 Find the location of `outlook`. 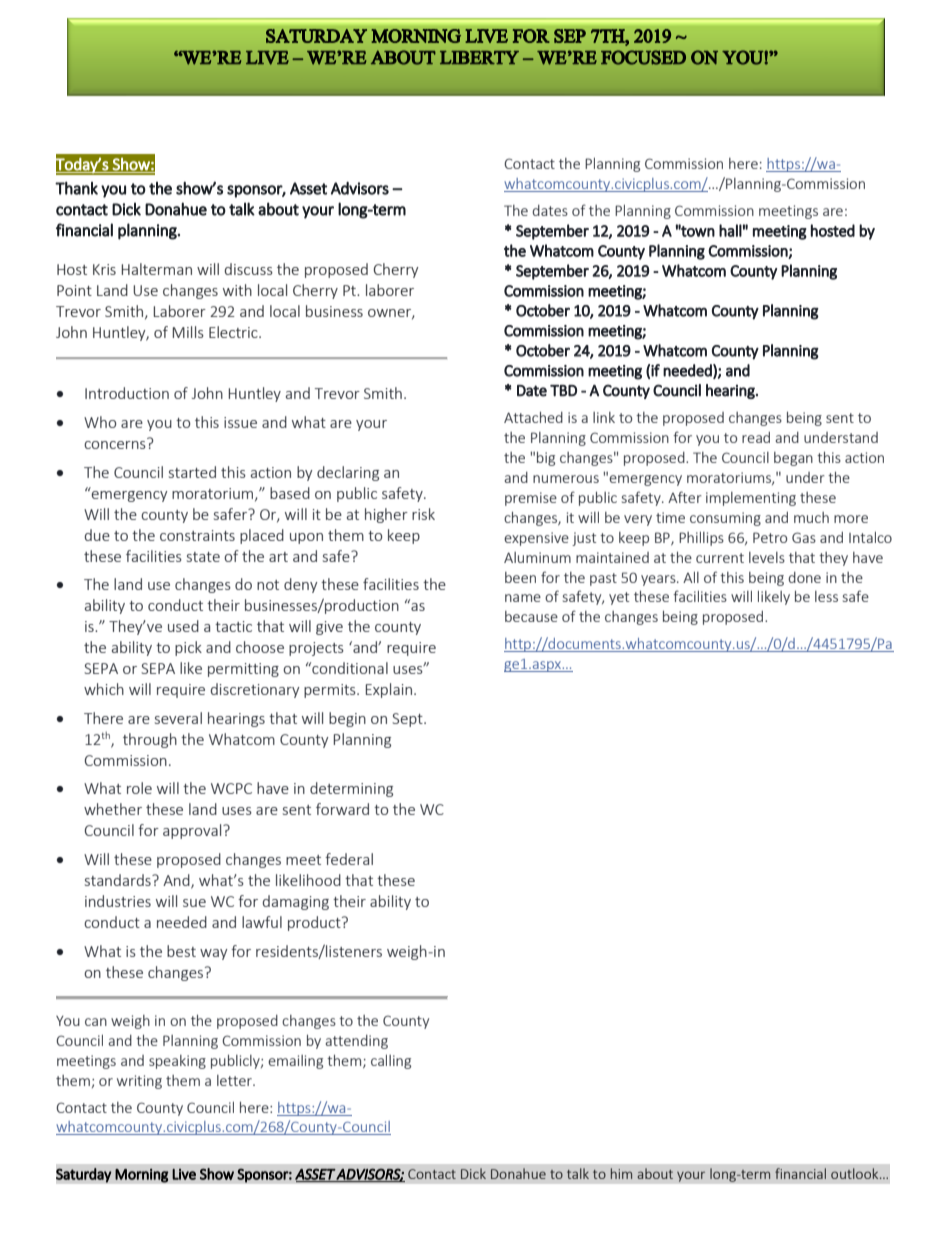

outlook is located at coordinates (856, 1173).
